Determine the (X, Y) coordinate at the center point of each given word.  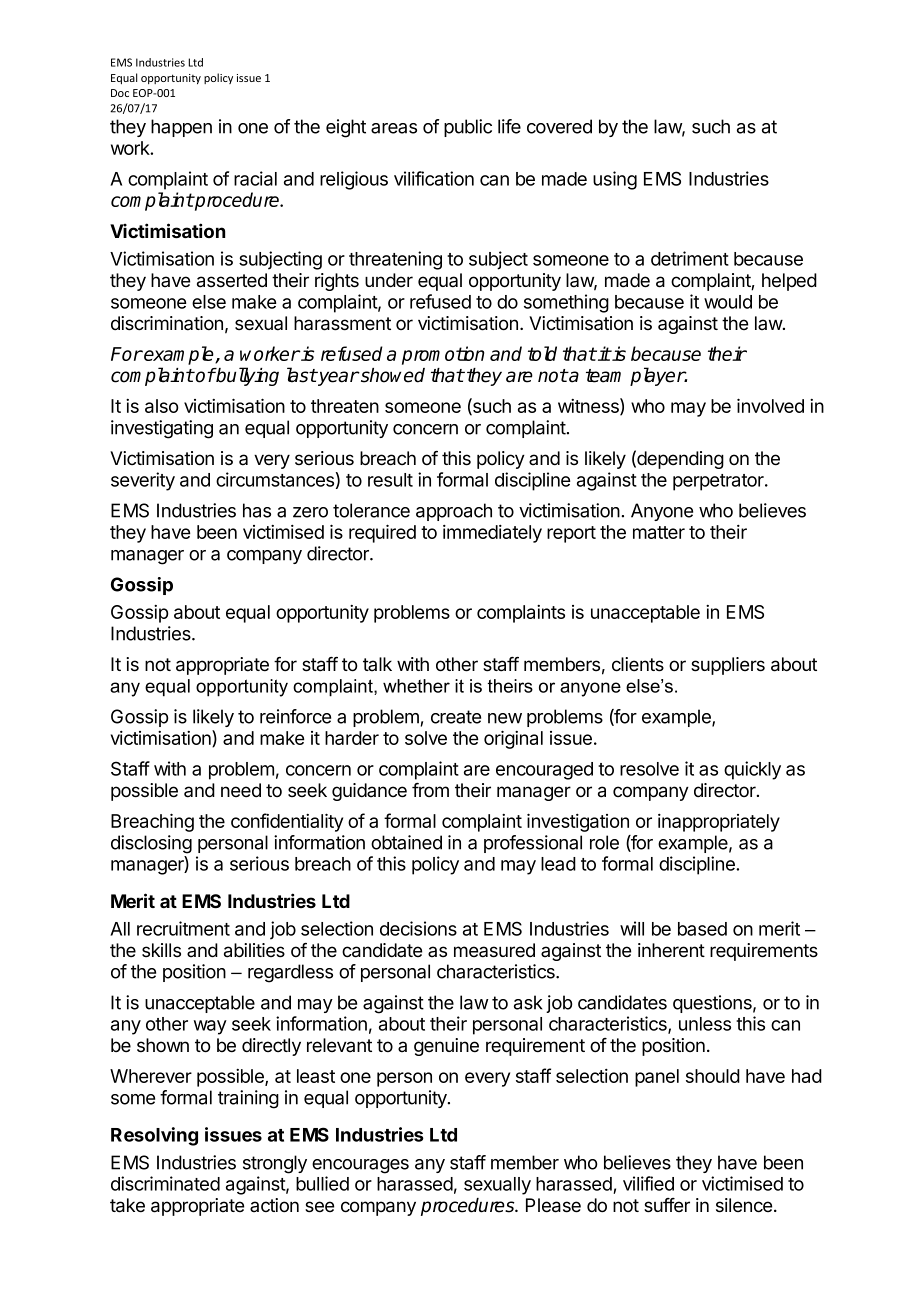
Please (553, 1205)
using (615, 180)
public (468, 128)
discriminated (165, 1183)
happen (181, 128)
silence (745, 1205)
